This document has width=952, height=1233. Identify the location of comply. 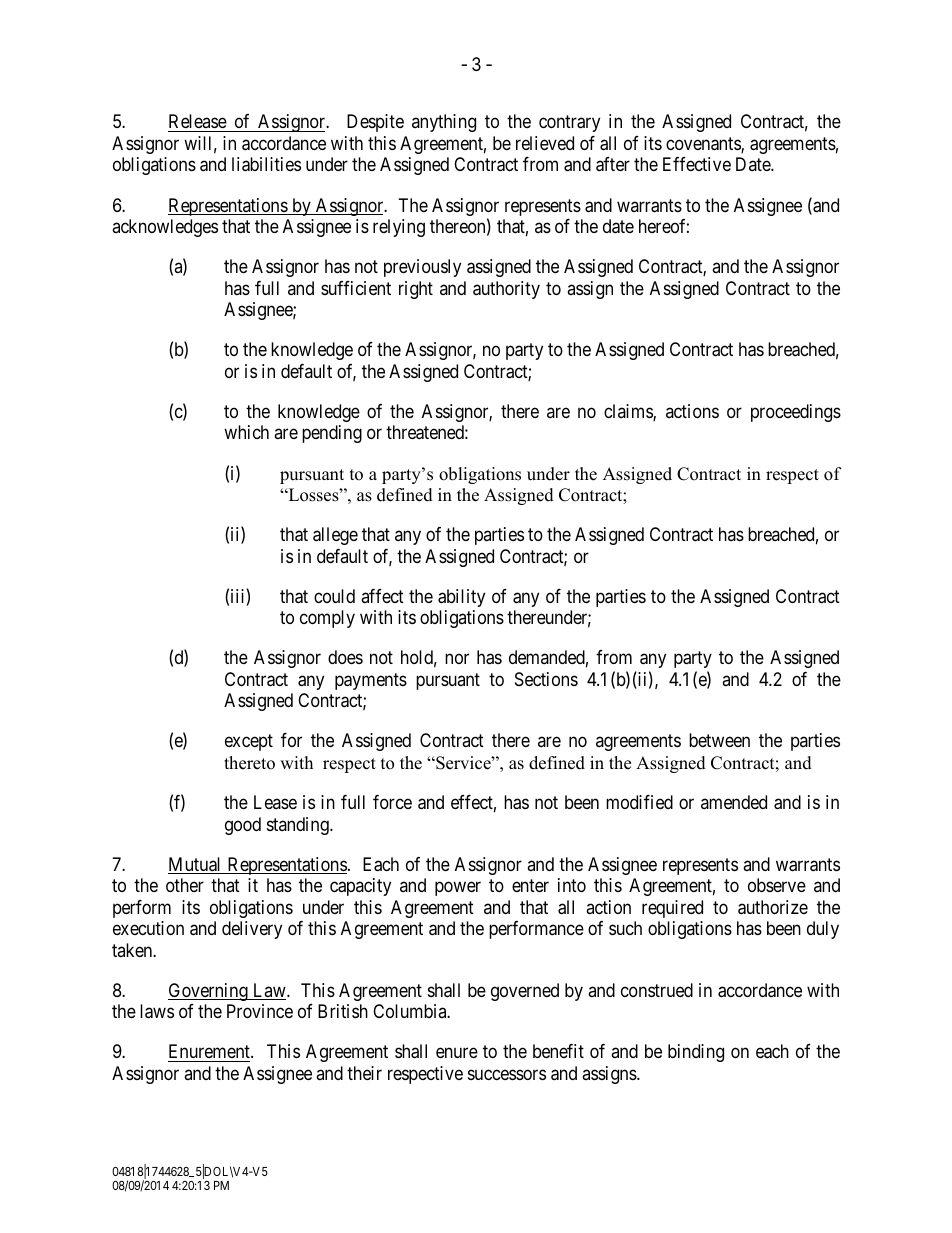
(327, 619).
